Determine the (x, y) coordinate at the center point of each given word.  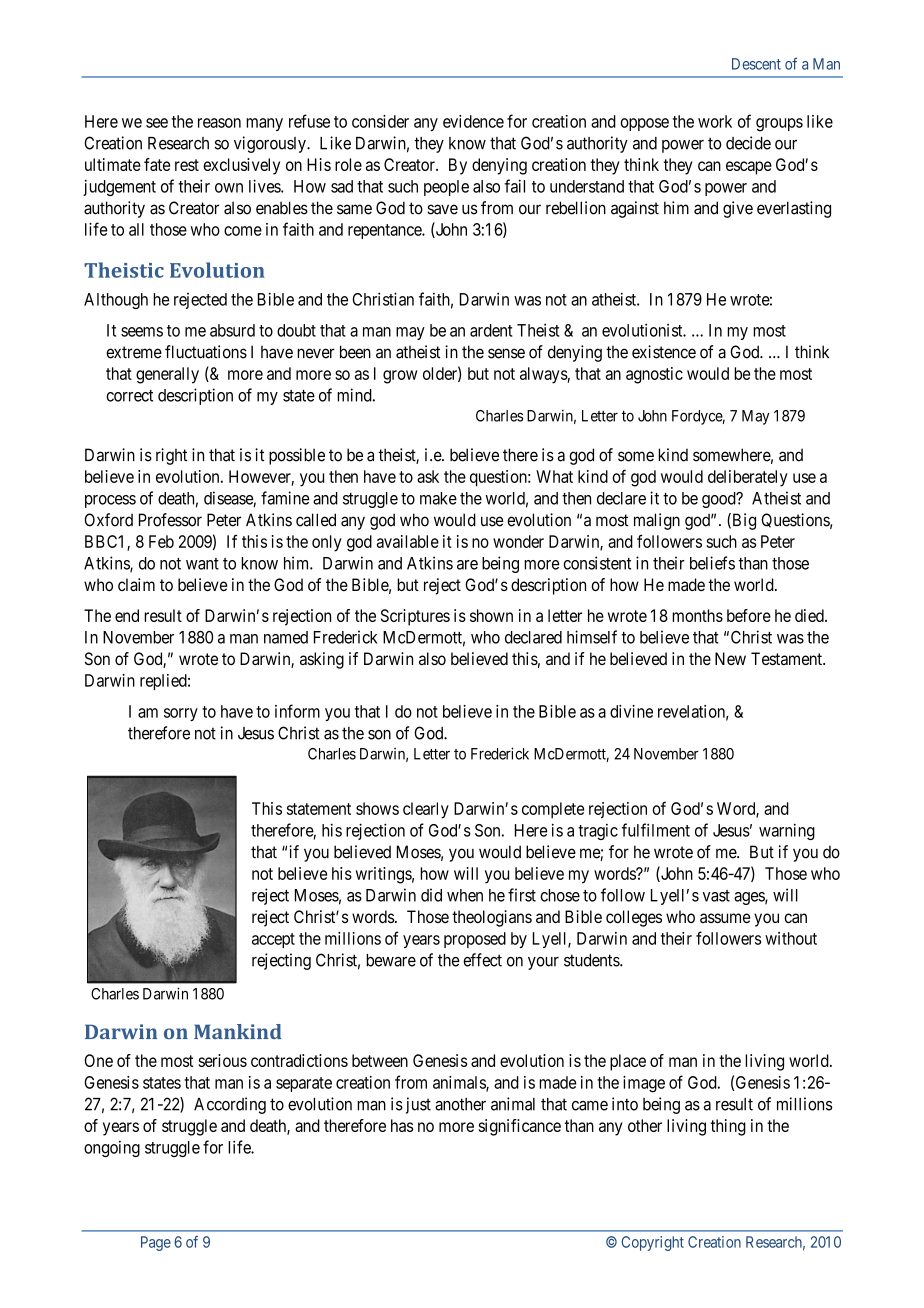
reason (219, 123)
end (127, 615)
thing (728, 1127)
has (402, 1125)
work (715, 121)
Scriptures (415, 617)
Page (156, 1243)
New (730, 658)
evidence (473, 121)
